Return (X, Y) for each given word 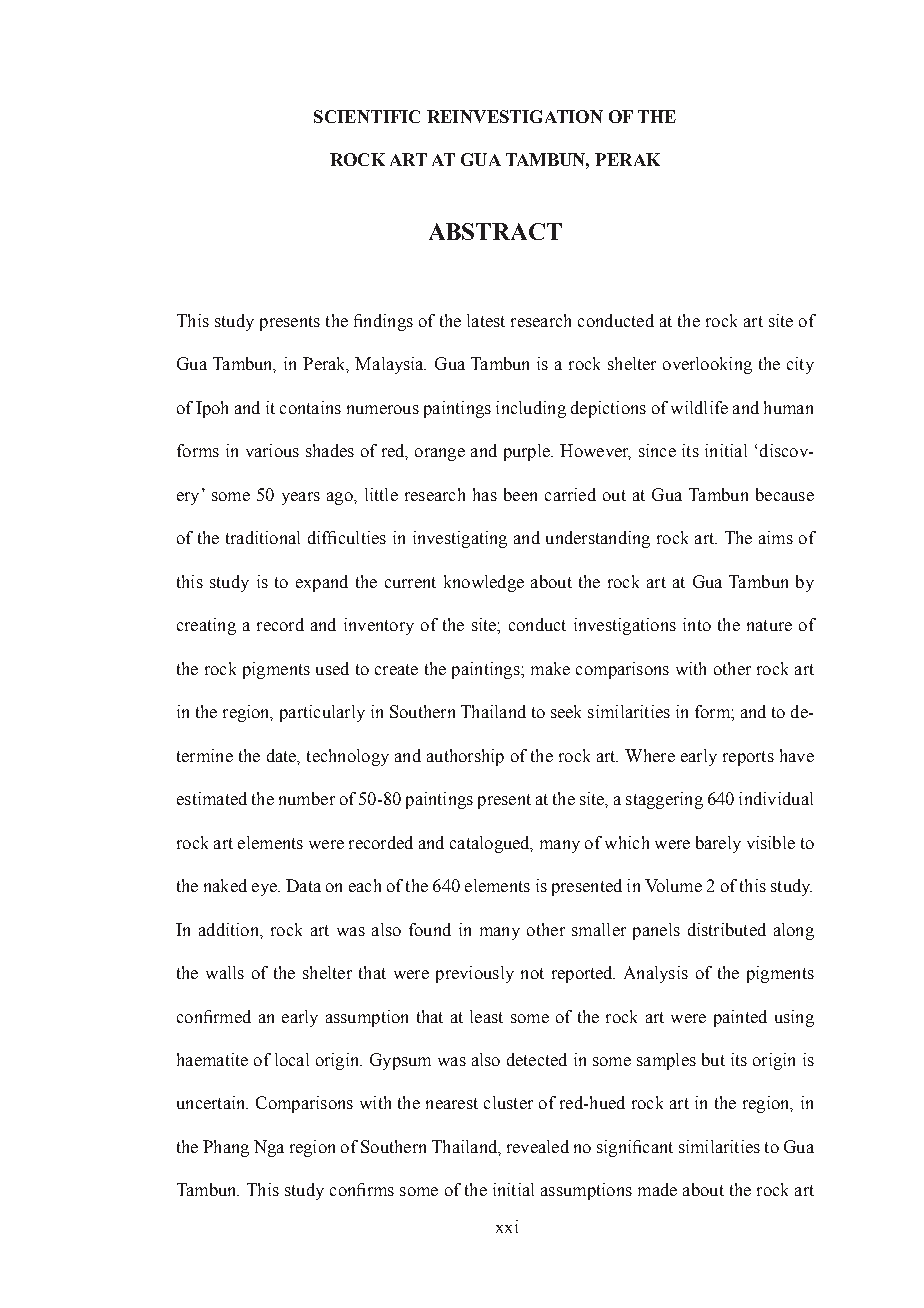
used (332, 668)
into (697, 624)
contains (310, 407)
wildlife (699, 407)
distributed (727, 929)
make (550, 668)
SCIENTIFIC (367, 116)
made (657, 1189)
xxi (507, 1226)
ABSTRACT (495, 231)
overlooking (707, 365)
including (531, 409)
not (532, 973)
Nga (269, 1148)
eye (265, 889)
